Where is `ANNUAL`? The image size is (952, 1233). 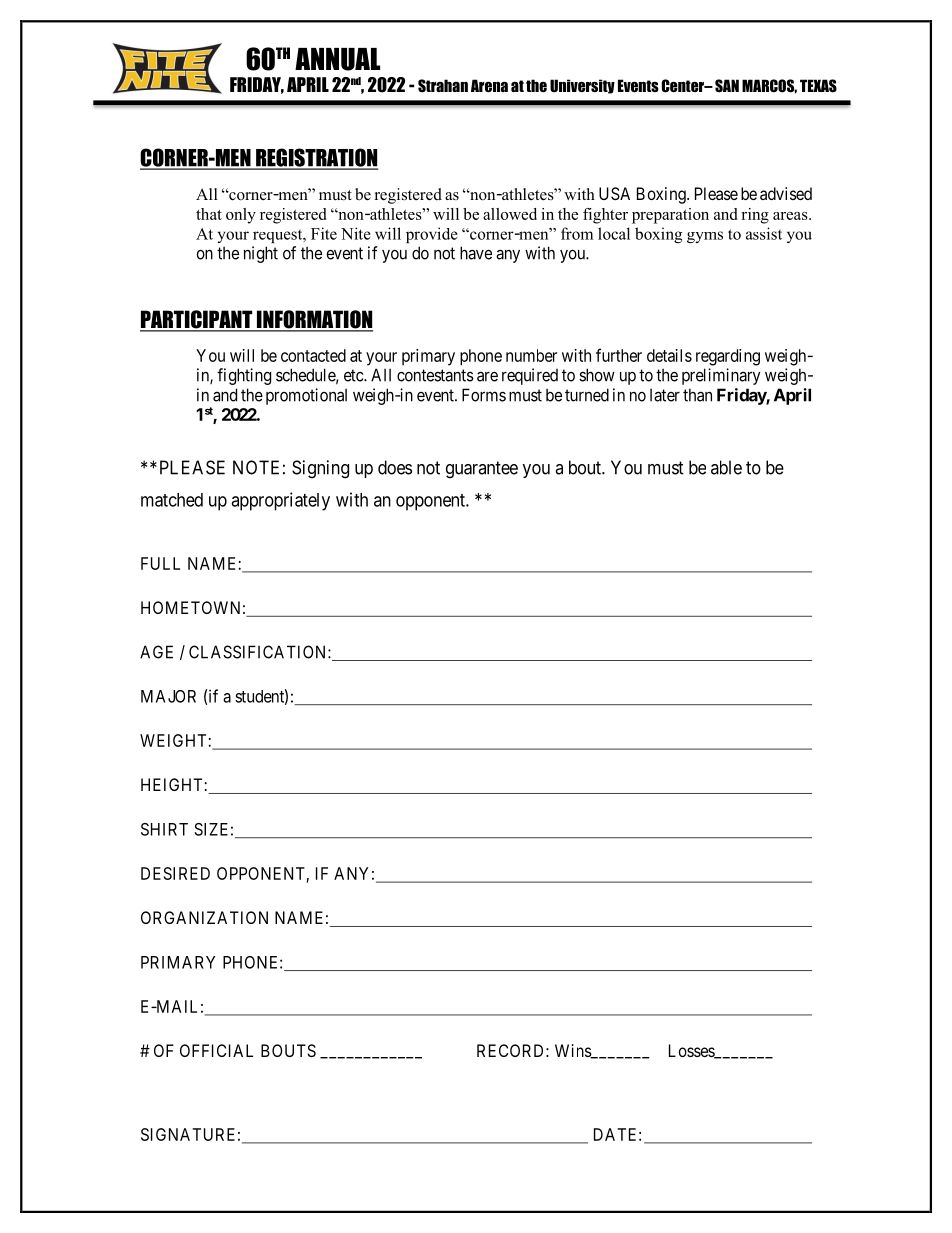
ANNUAL is located at coordinates (337, 59).
